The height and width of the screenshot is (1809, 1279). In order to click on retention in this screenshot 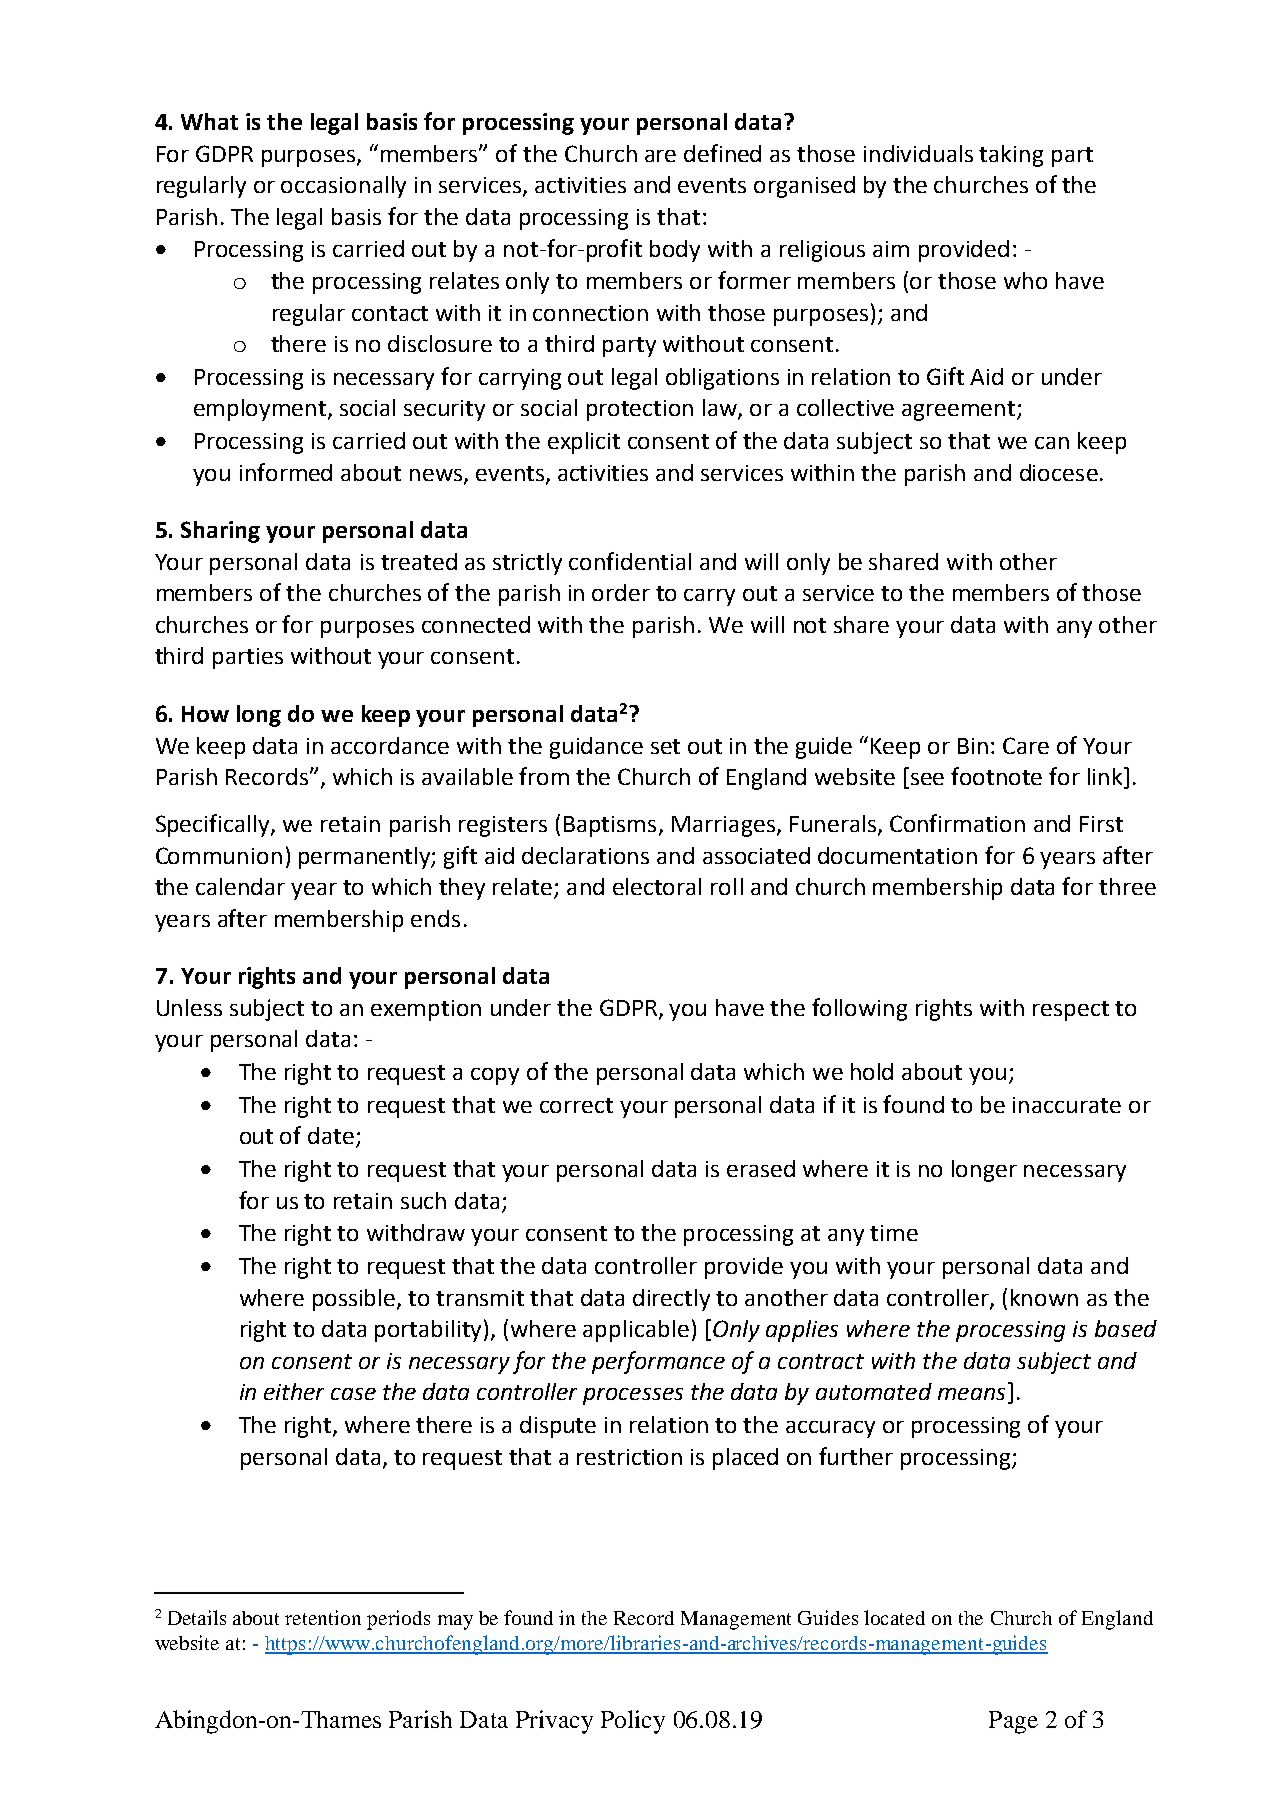, I will do `click(323, 1617)`.
